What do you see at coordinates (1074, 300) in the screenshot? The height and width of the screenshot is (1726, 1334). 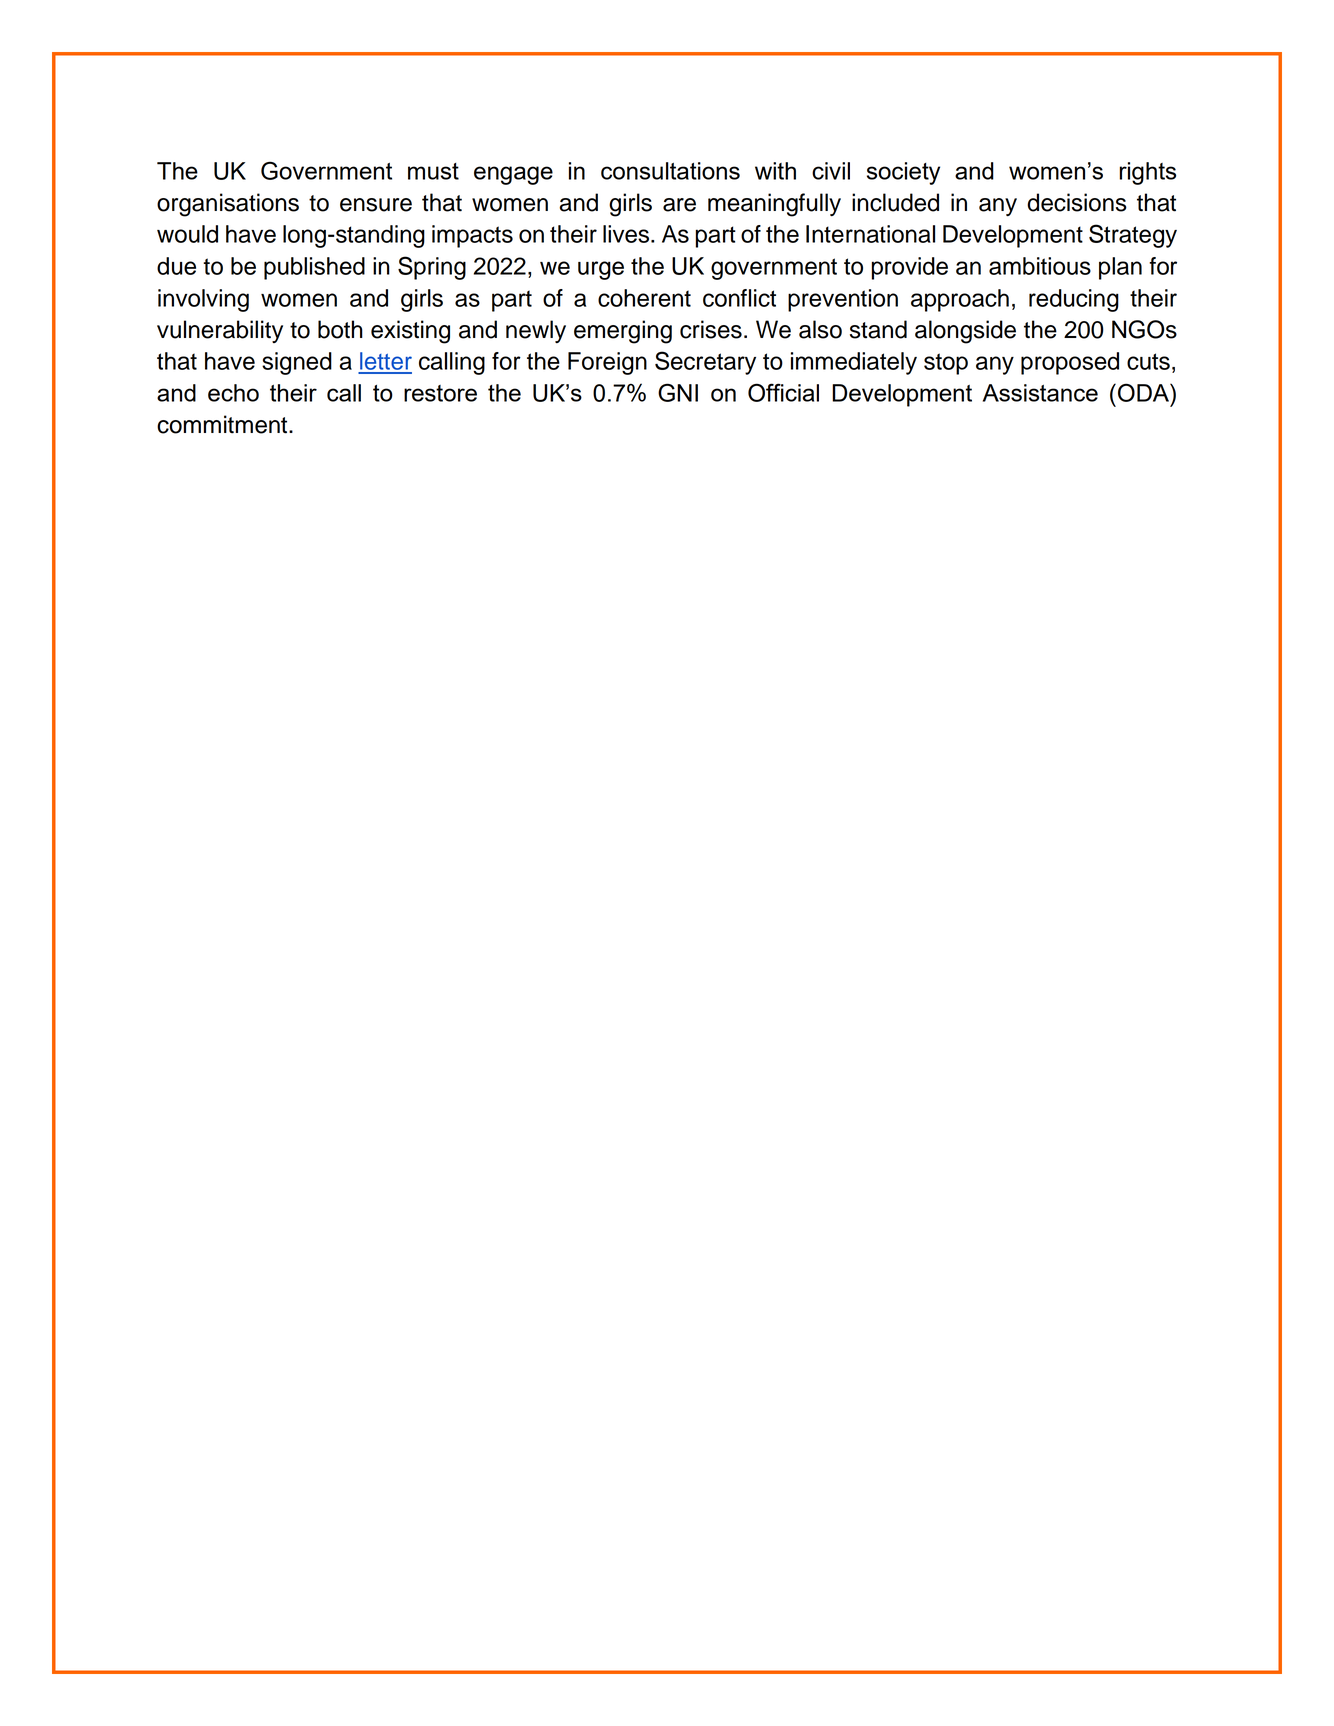 I see `reducing` at bounding box center [1074, 300].
